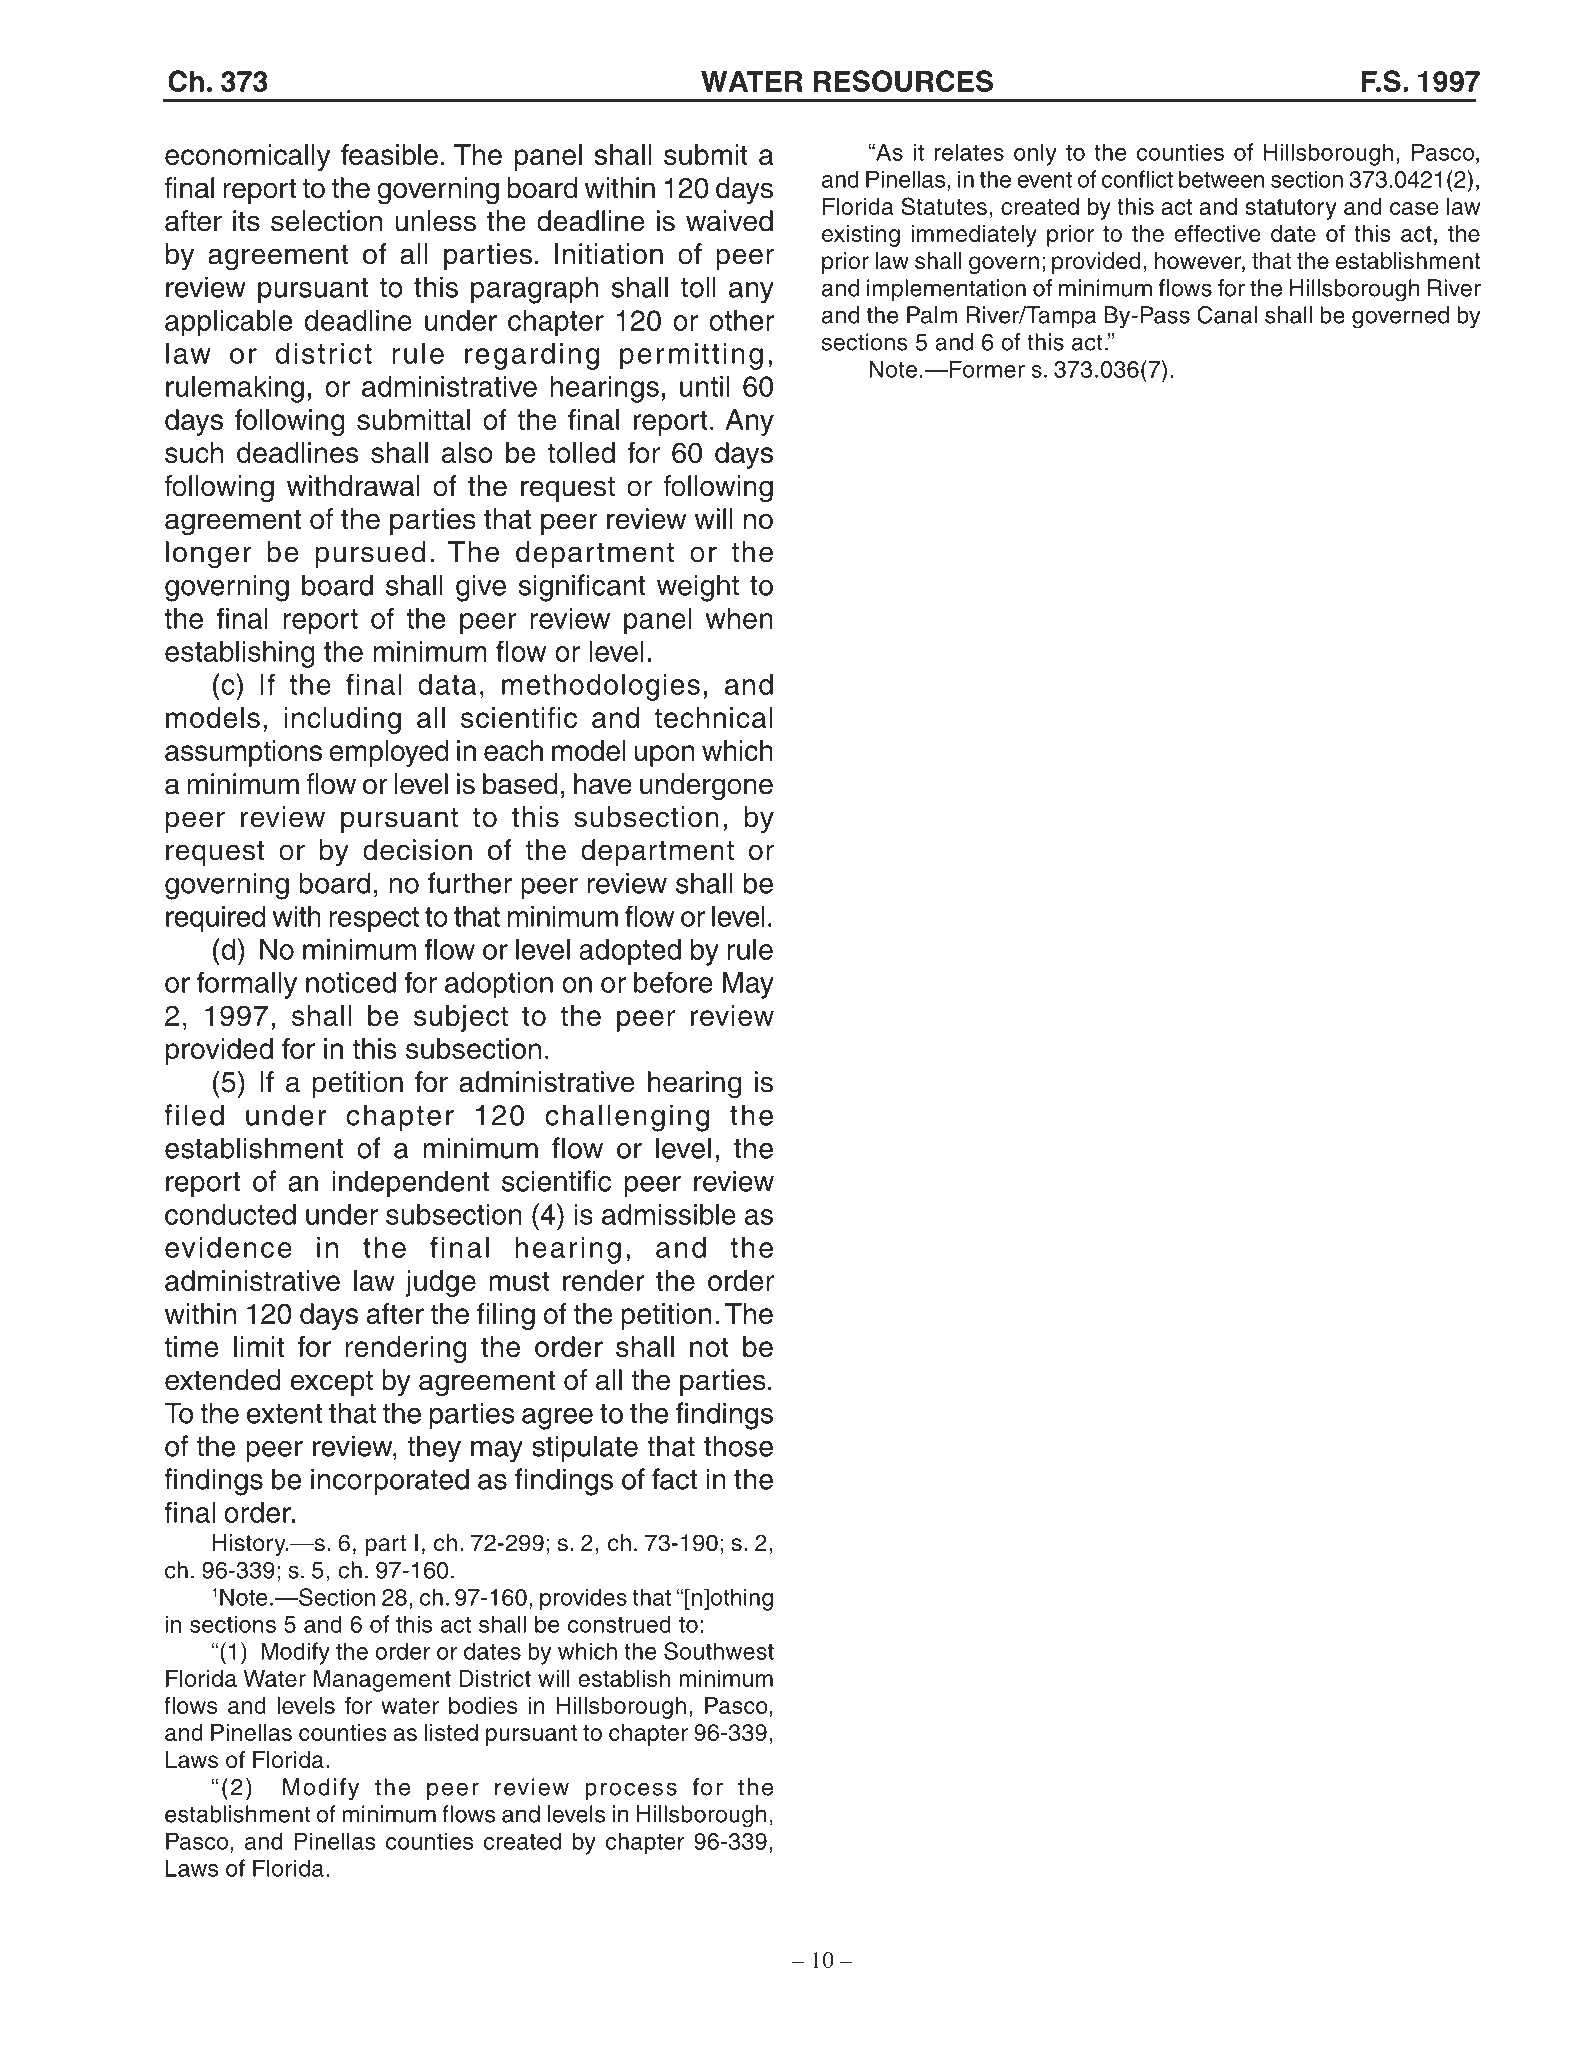  I want to click on Southwest, so click(719, 1651).
